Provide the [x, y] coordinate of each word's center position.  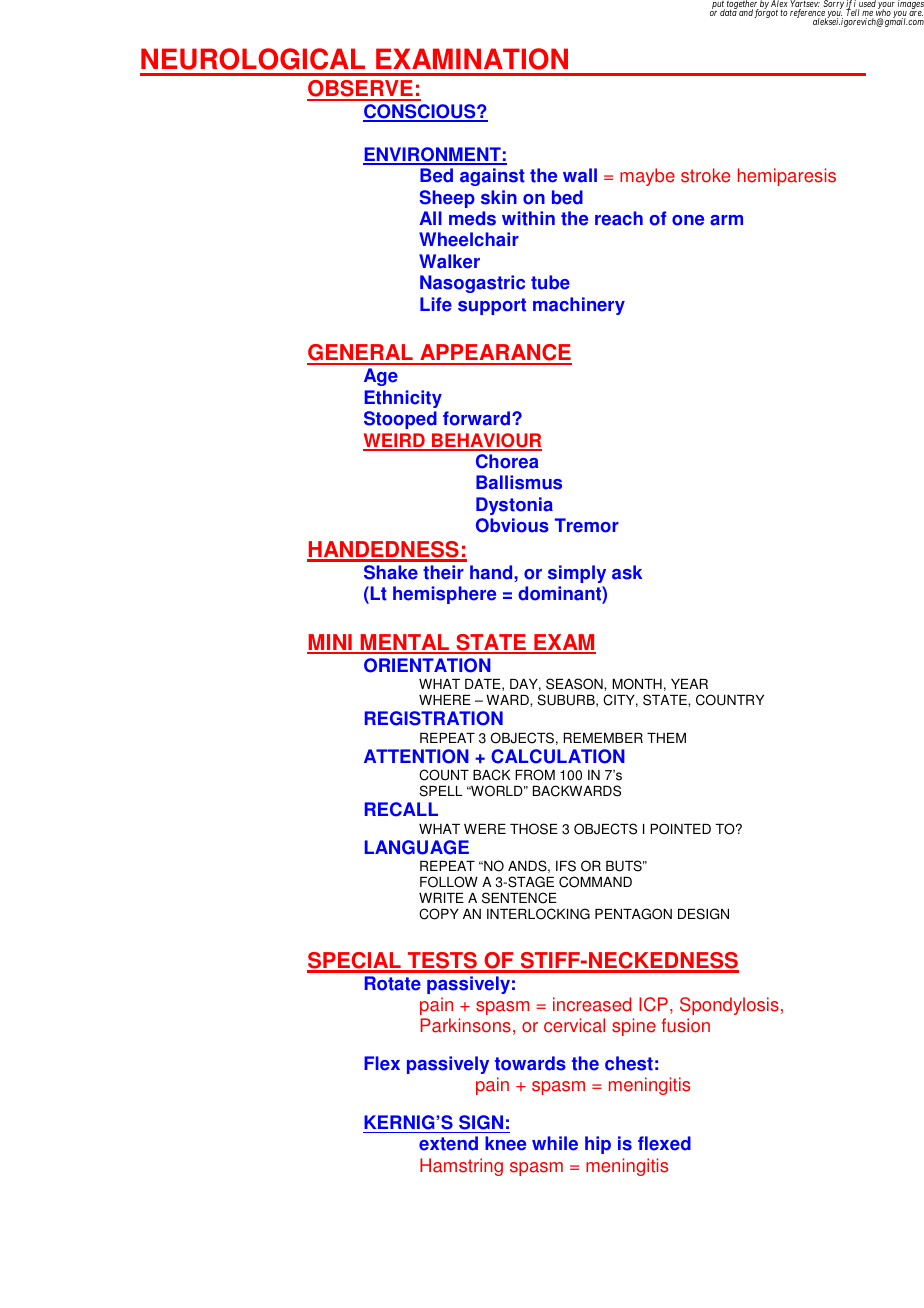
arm [726, 220]
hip [598, 1145]
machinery [579, 306]
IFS [566, 866]
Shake [391, 572]
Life [436, 304]
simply [577, 574]
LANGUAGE [417, 847]
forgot [766, 13]
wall [580, 175]
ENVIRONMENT [433, 155]
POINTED [680, 829]
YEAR [689, 684]
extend [448, 1143]
